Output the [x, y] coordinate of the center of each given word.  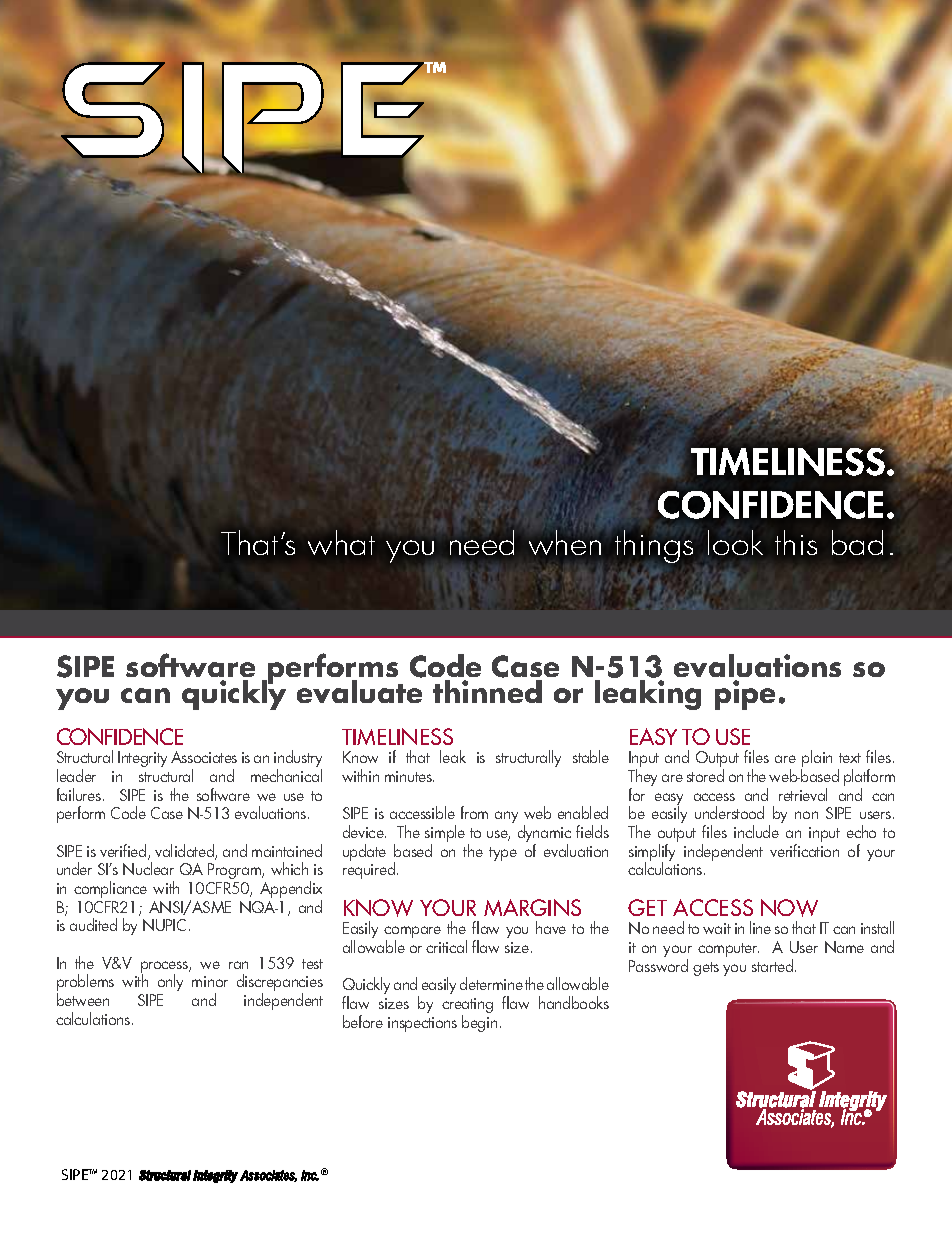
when [565, 542]
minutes [409, 776]
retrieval [803, 794]
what [341, 542]
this [796, 542]
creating [467, 1007]
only [170, 982]
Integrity [142, 759]
